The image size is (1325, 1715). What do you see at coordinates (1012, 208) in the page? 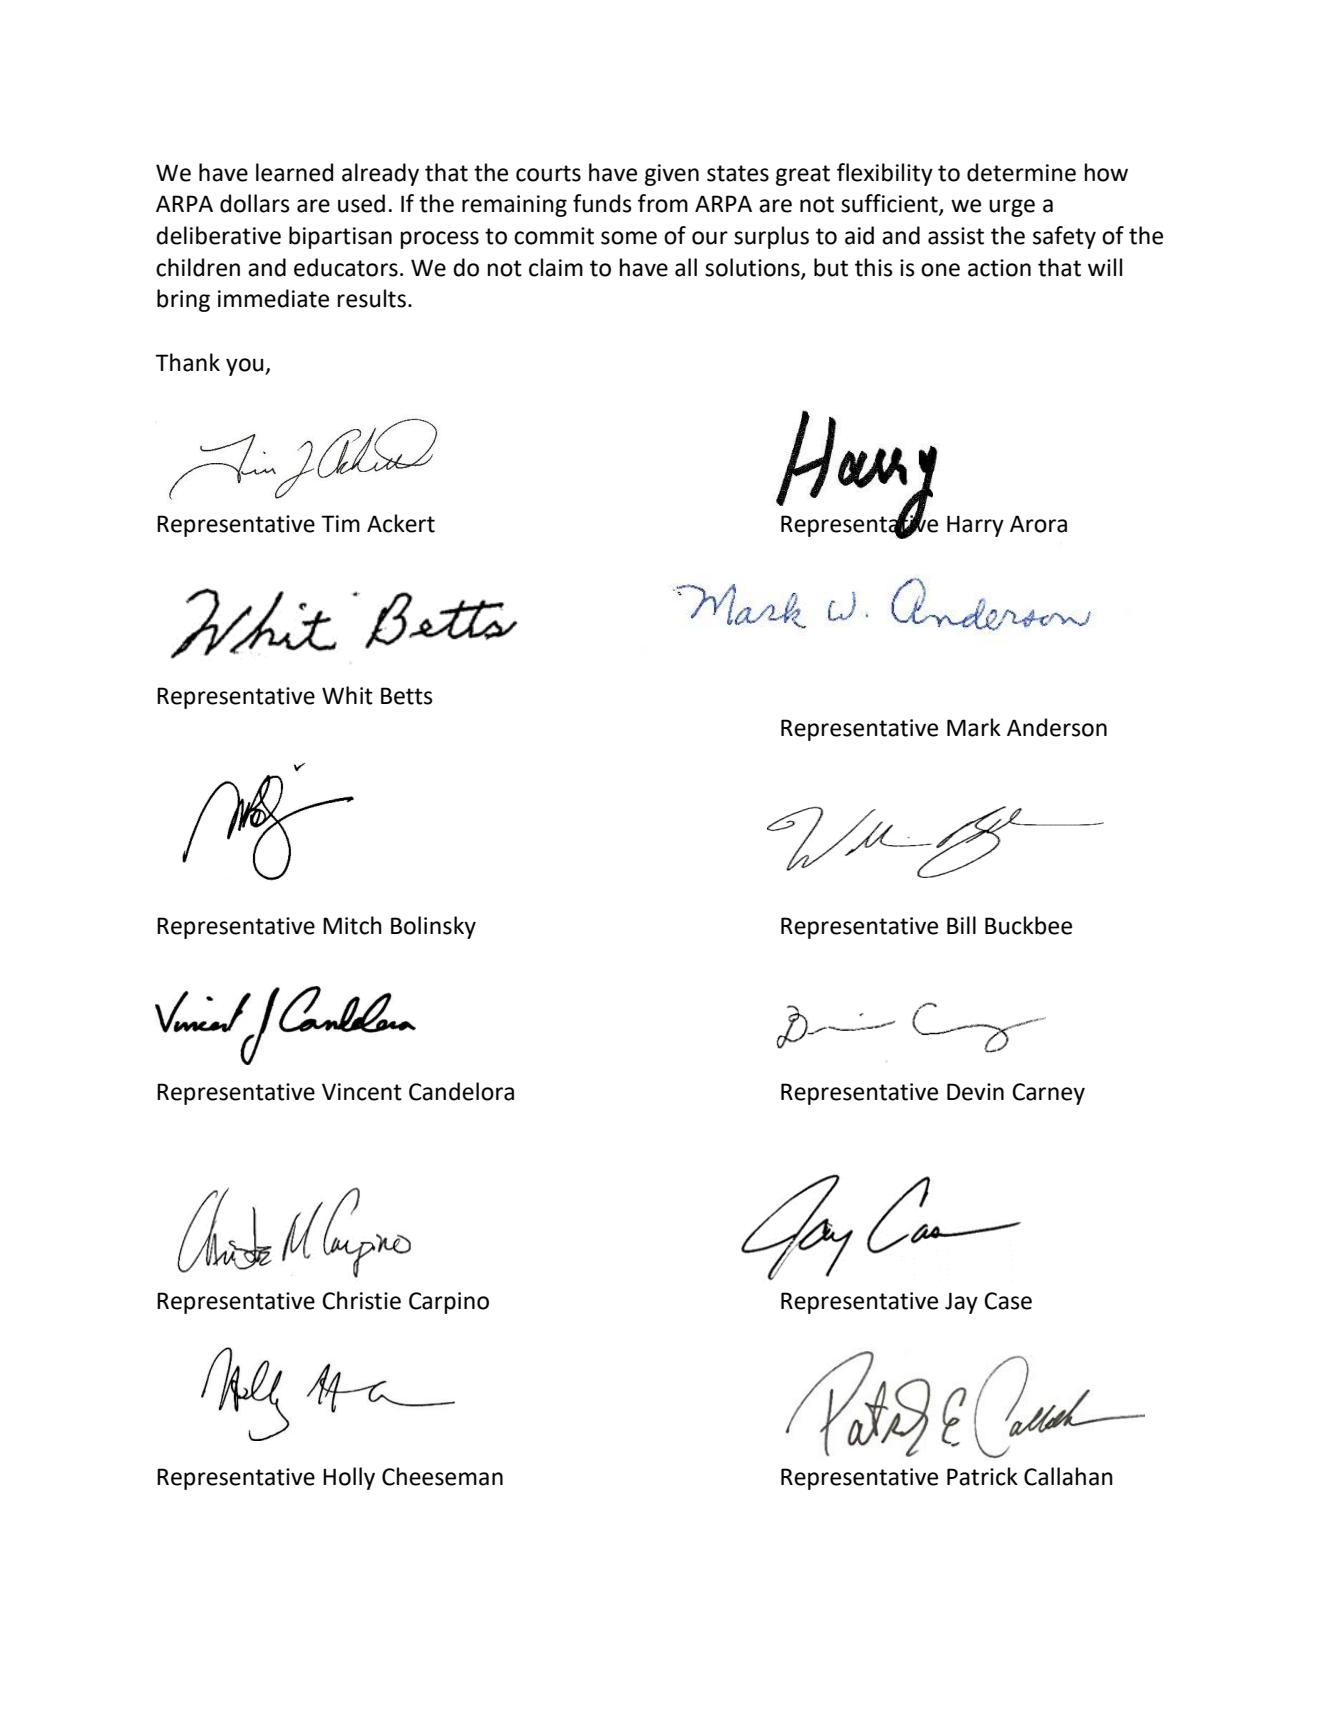
I see `urge` at bounding box center [1012, 208].
